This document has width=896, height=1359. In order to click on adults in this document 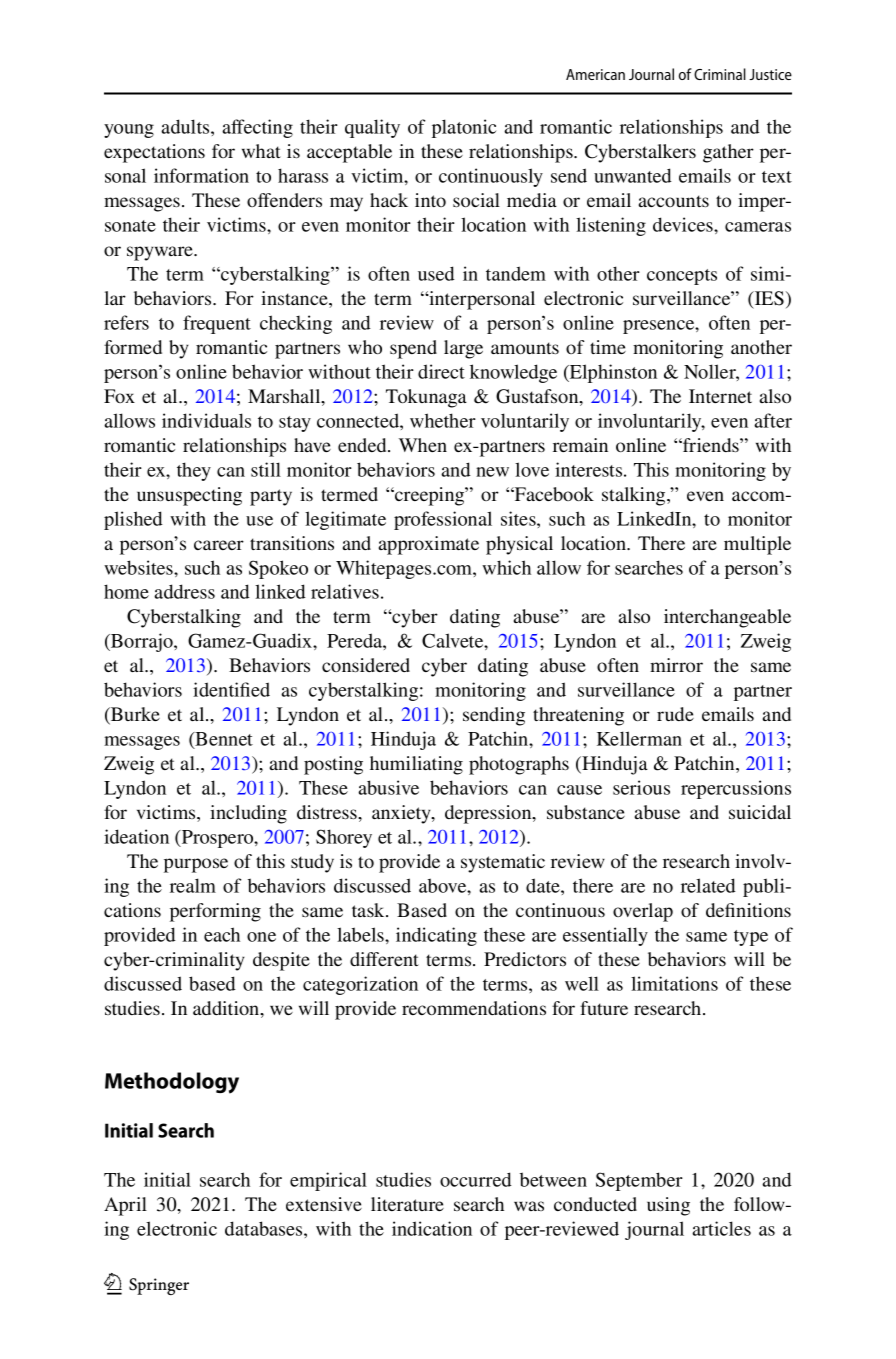, I will do `click(186, 126)`.
